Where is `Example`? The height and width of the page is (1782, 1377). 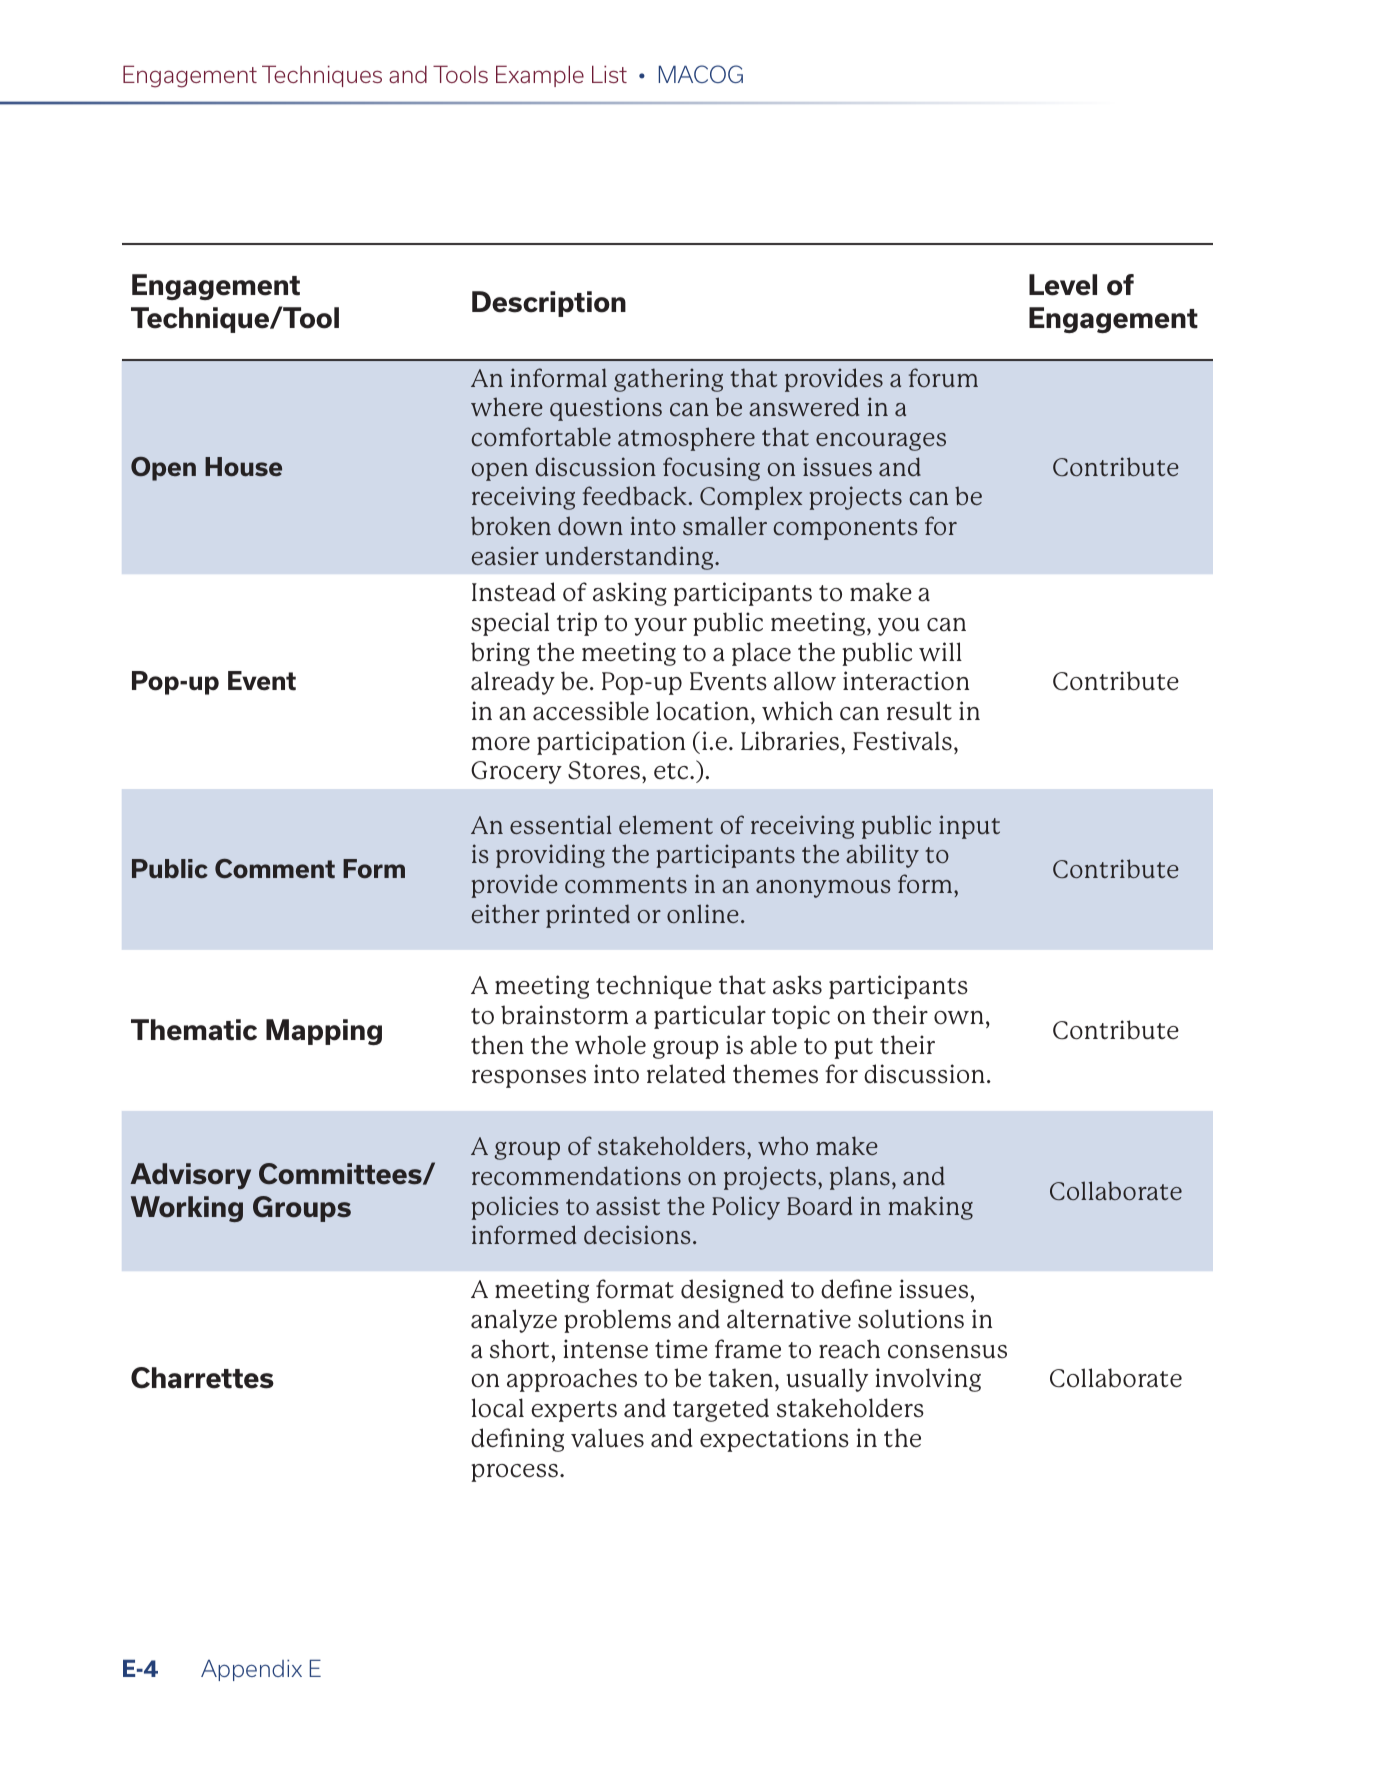
Example is located at coordinates (540, 76).
